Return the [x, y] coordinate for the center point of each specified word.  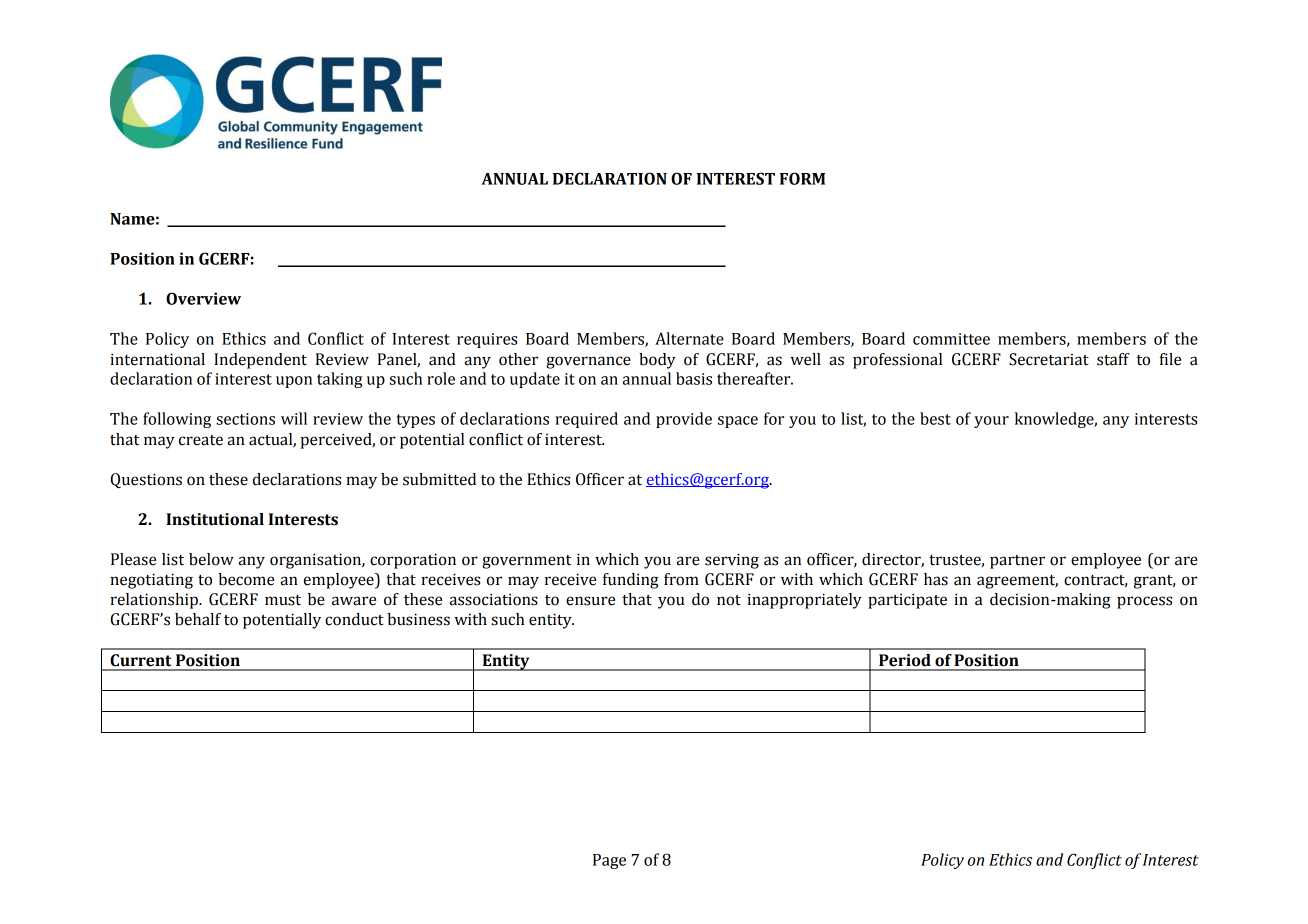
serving [732, 561]
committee [951, 339]
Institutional [215, 519]
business [418, 619]
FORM [802, 178]
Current [140, 660]
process [1144, 602]
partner [1017, 562]
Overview [203, 298]
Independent [260, 361]
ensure [590, 601]
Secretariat [1049, 359]
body [657, 361]
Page [609, 861]
